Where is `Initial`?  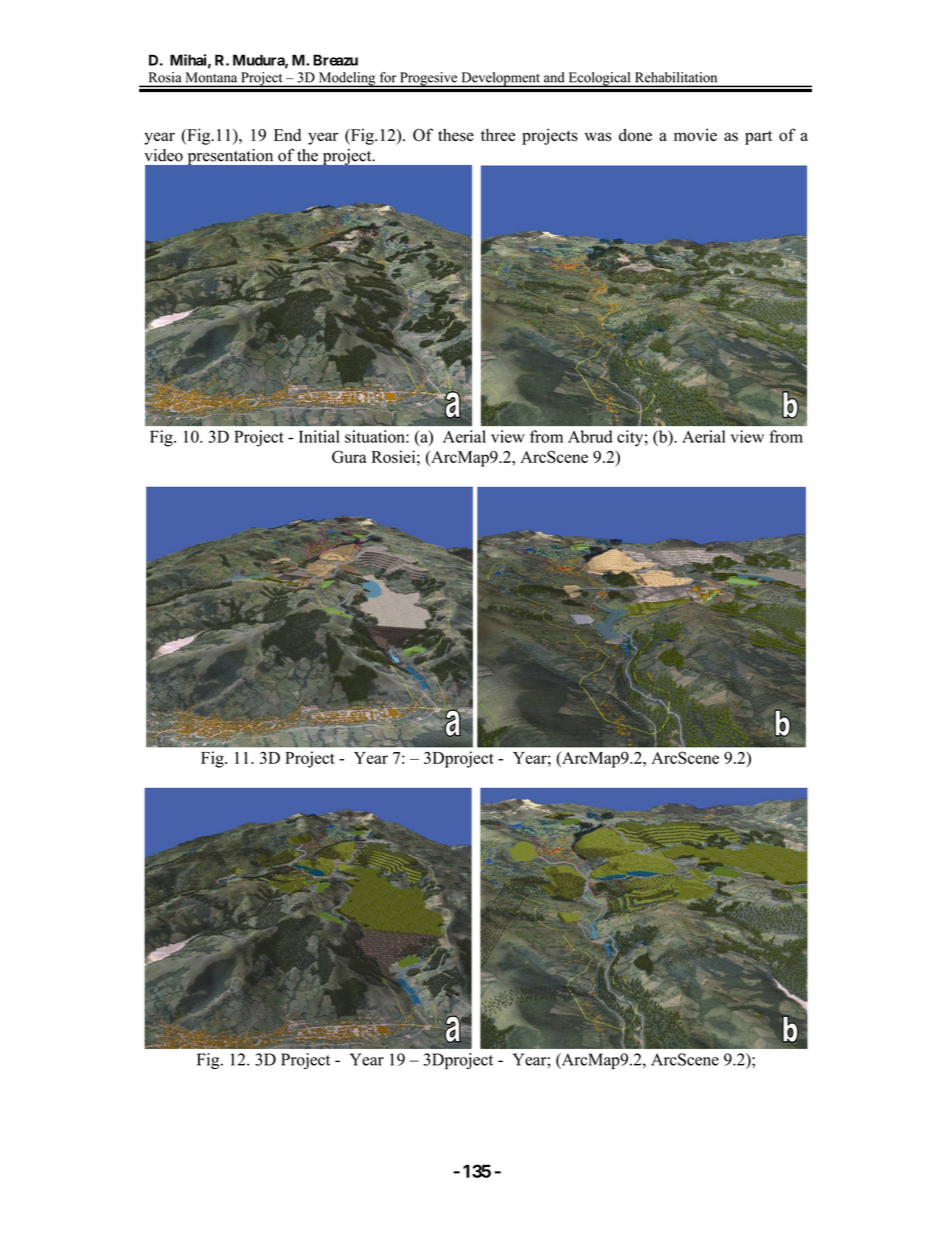 Initial is located at coordinates (319, 436).
